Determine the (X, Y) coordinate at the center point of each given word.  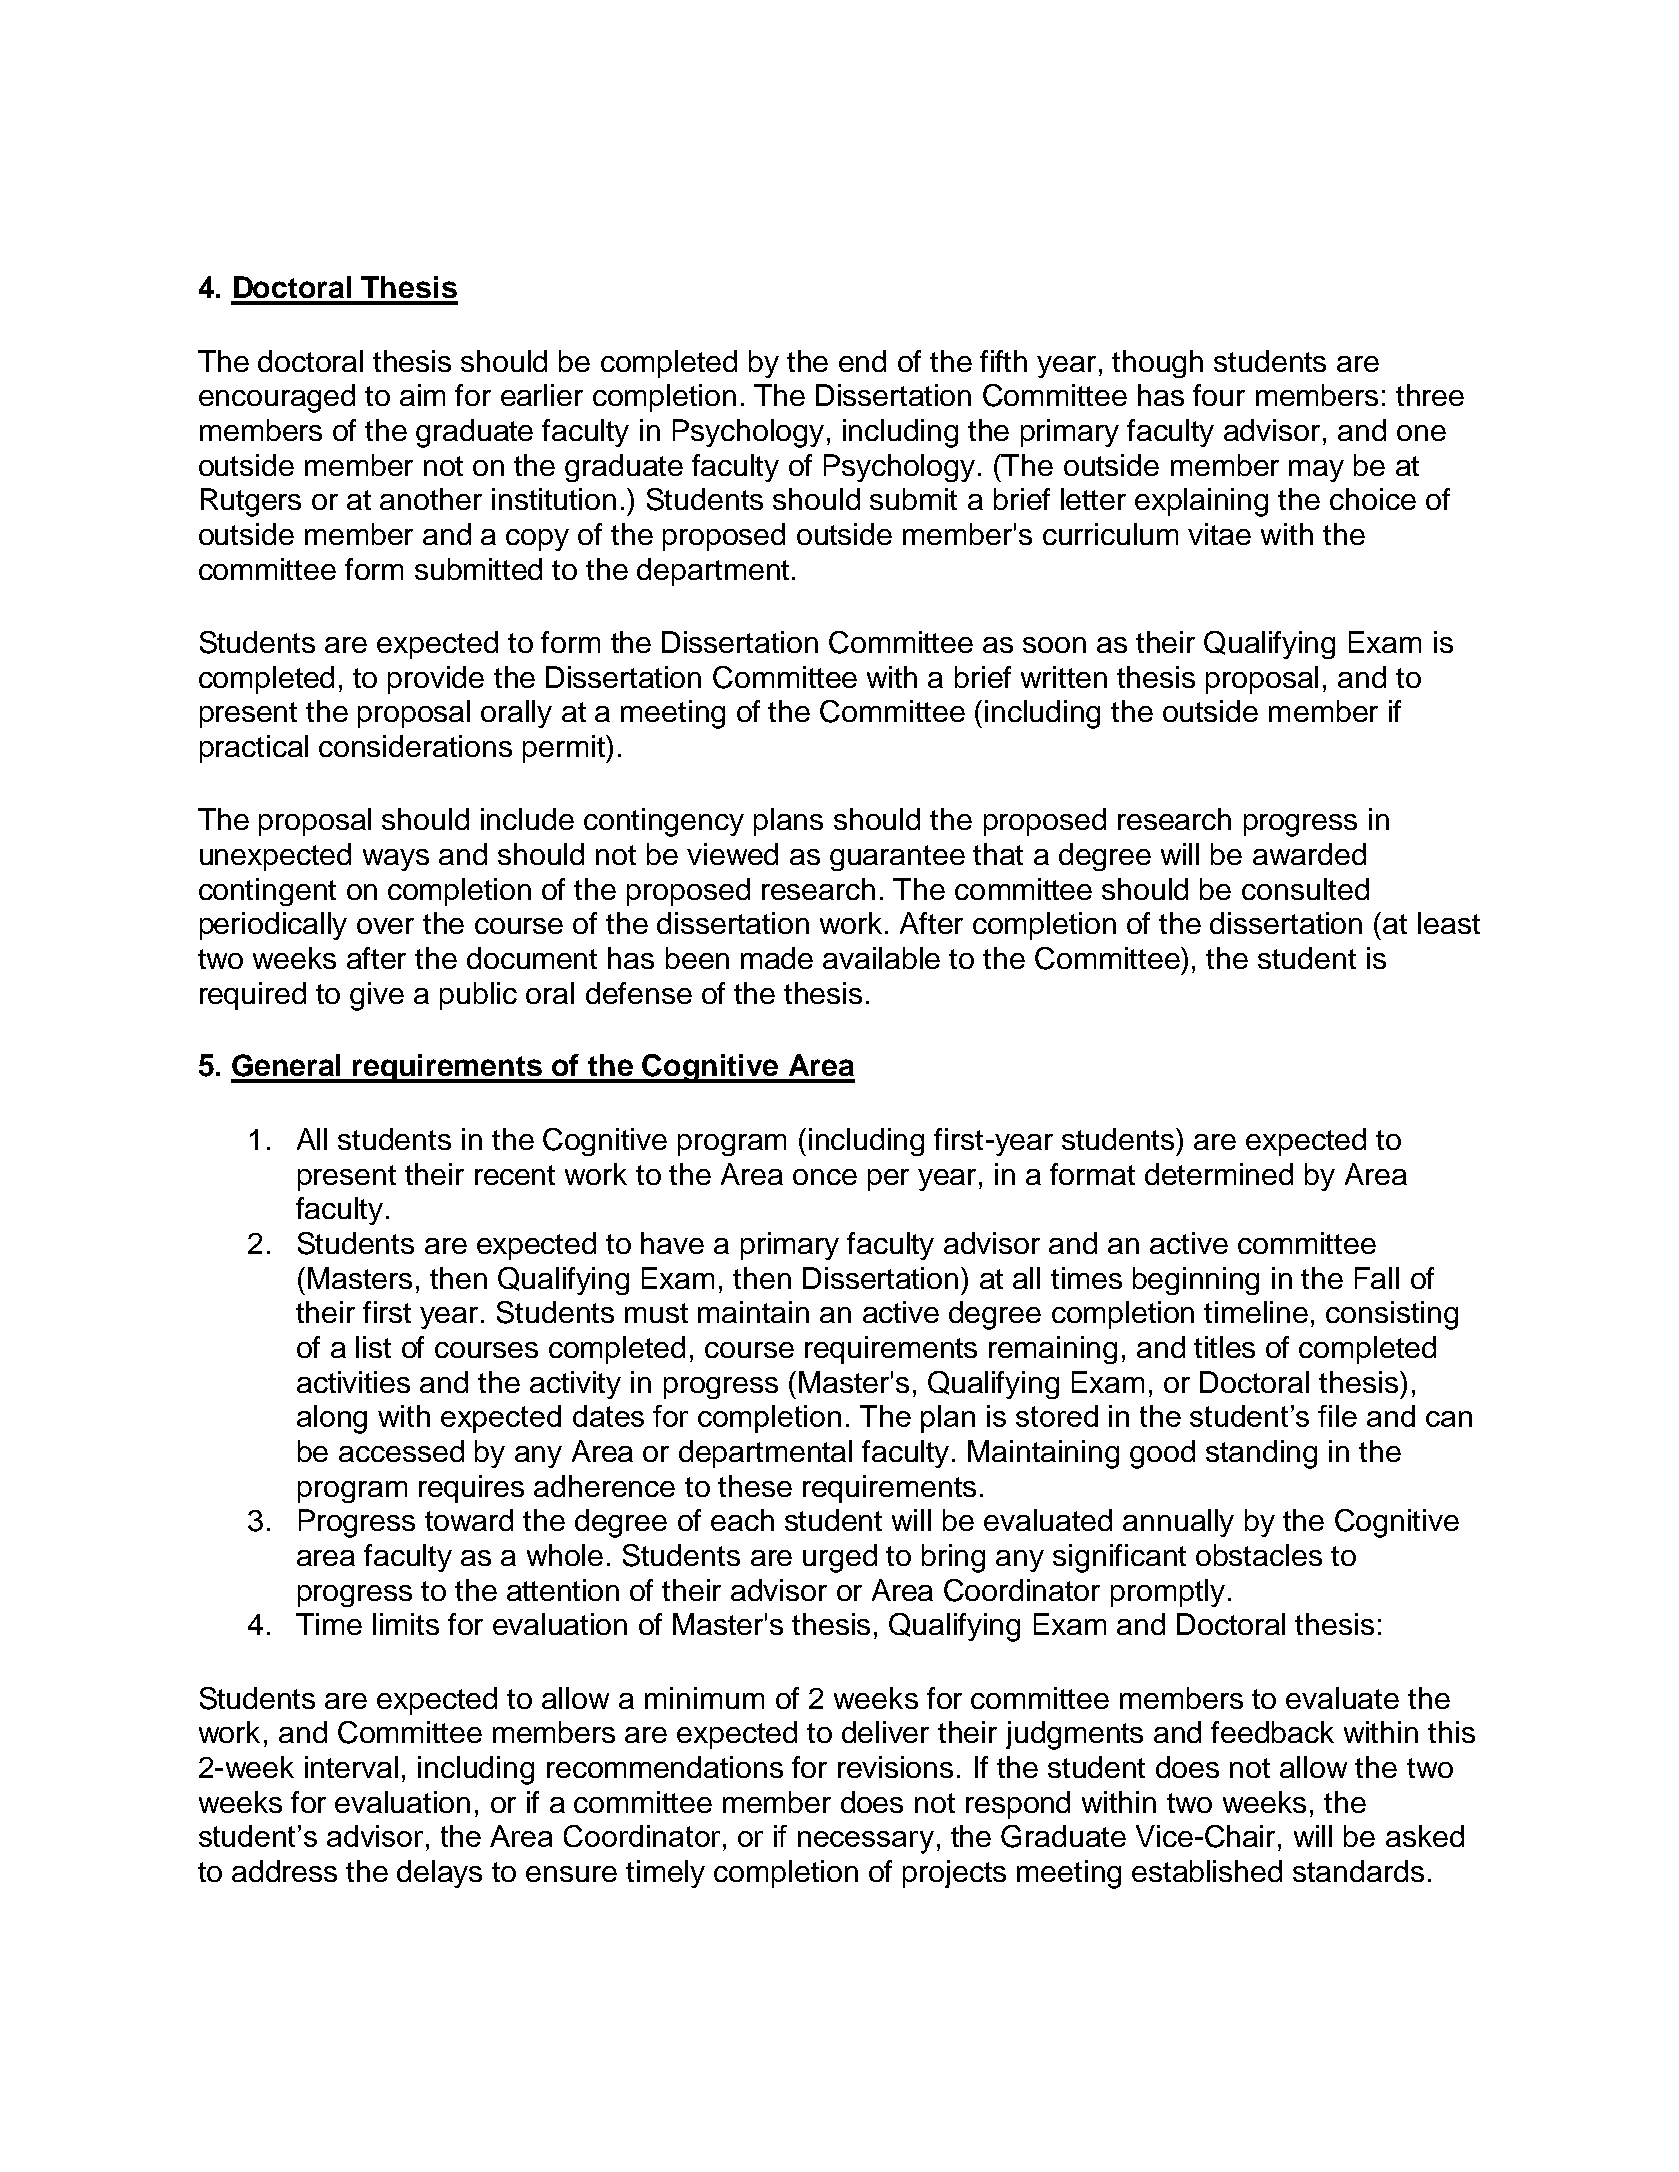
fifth (1003, 361)
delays (439, 1874)
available (881, 958)
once (825, 1177)
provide (436, 680)
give (377, 996)
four (1219, 395)
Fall (1377, 1278)
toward (469, 1520)
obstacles (1259, 1555)
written (1064, 677)
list (373, 1347)
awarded (1309, 854)
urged (840, 1558)
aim (422, 395)
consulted (1305, 889)
